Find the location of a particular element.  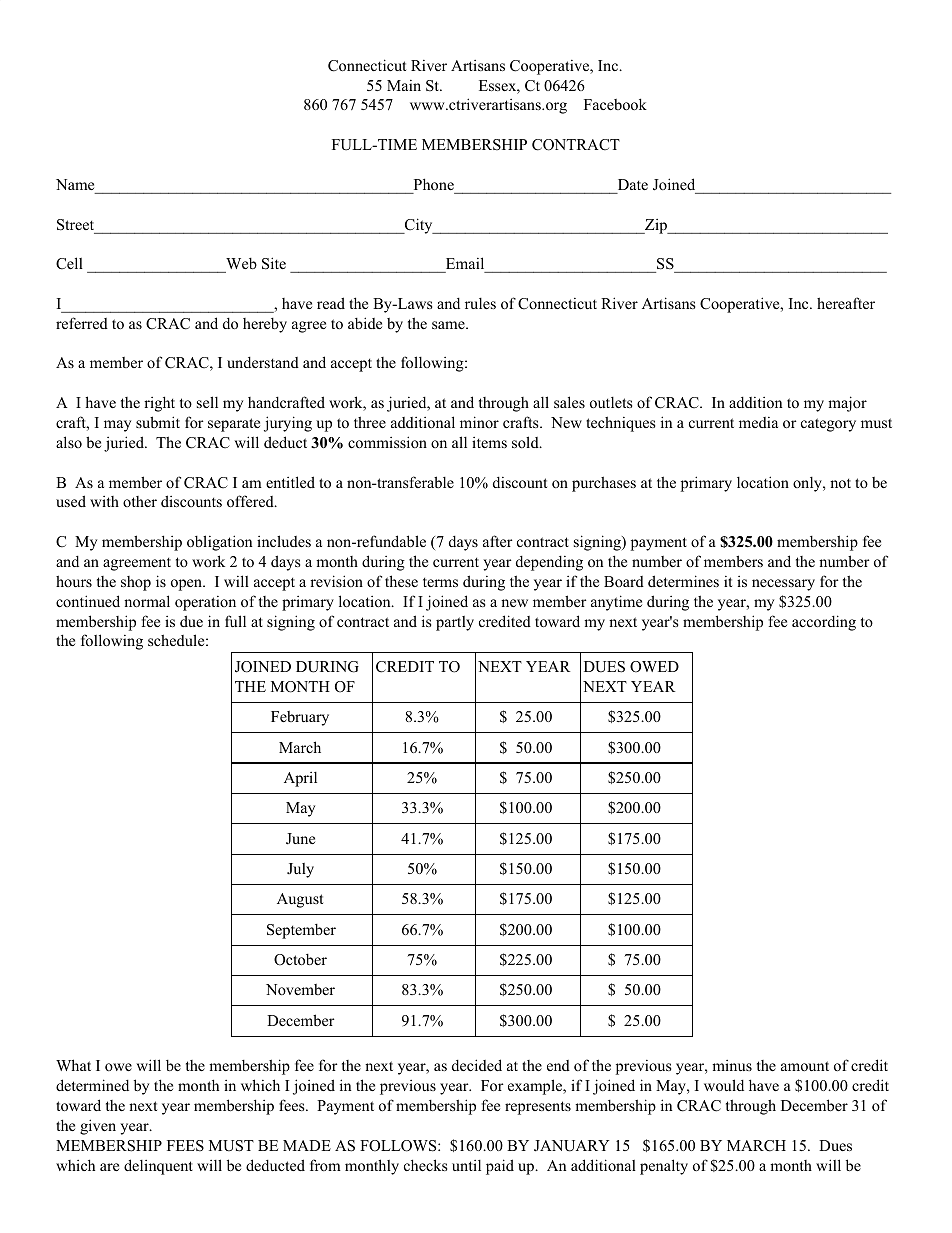

Cell is located at coordinates (69, 263).
